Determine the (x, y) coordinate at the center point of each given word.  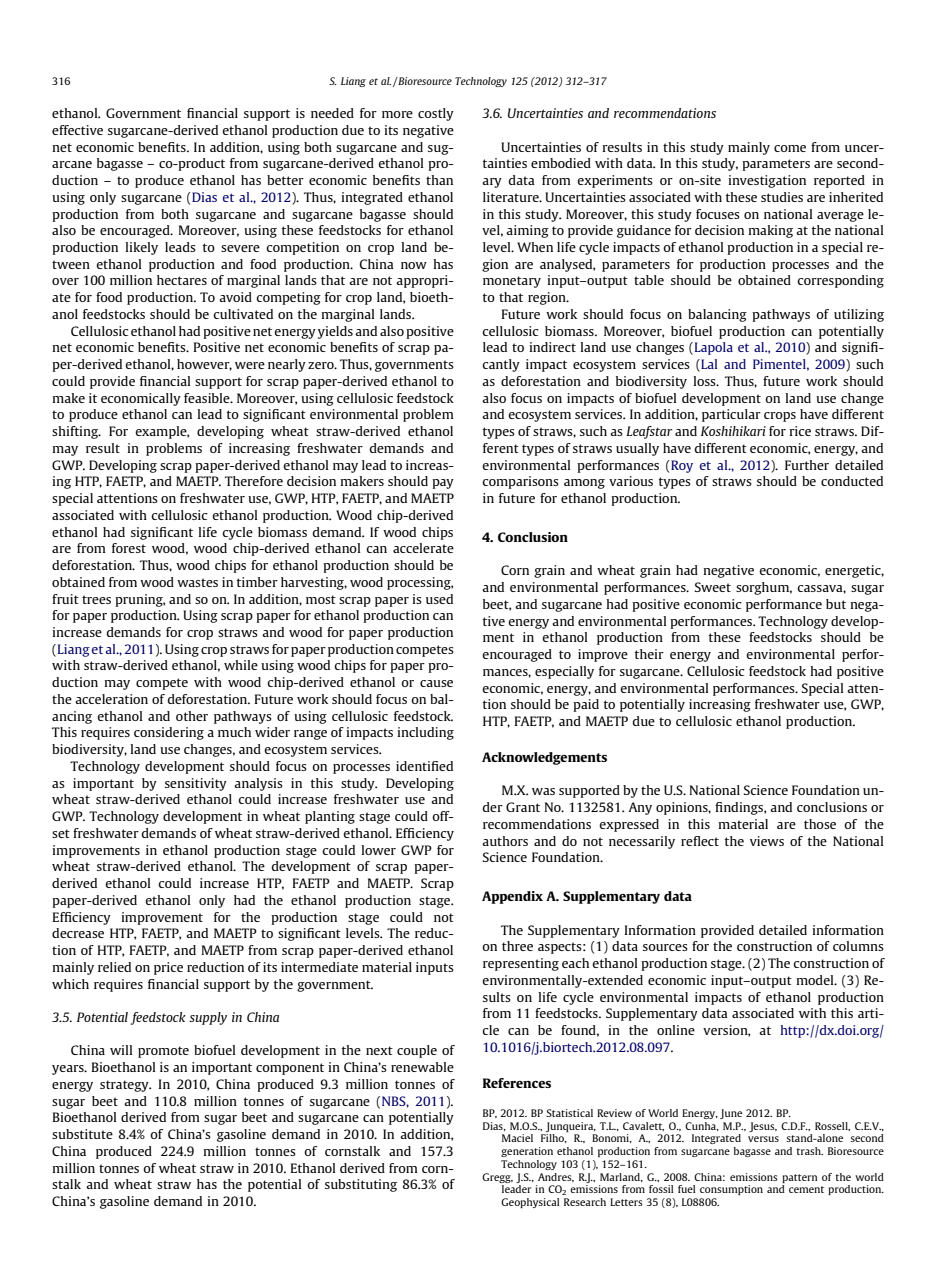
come (790, 148)
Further (807, 465)
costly (436, 114)
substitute (82, 1134)
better (285, 180)
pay (443, 484)
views (767, 841)
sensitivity (196, 784)
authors (505, 841)
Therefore (254, 481)
